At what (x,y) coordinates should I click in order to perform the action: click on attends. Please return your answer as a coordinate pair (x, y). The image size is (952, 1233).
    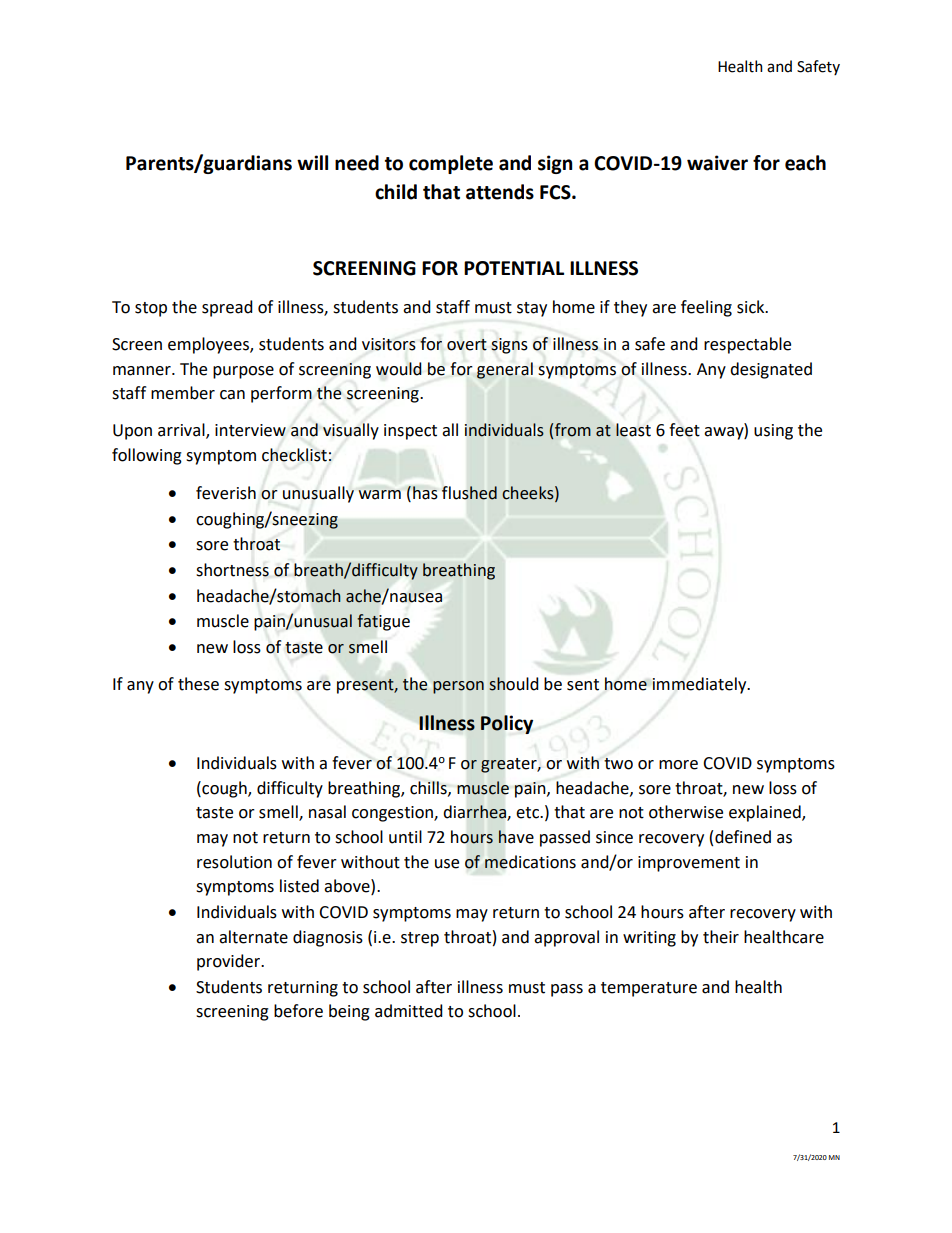
    Looking at the image, I should click on (500, 192).
